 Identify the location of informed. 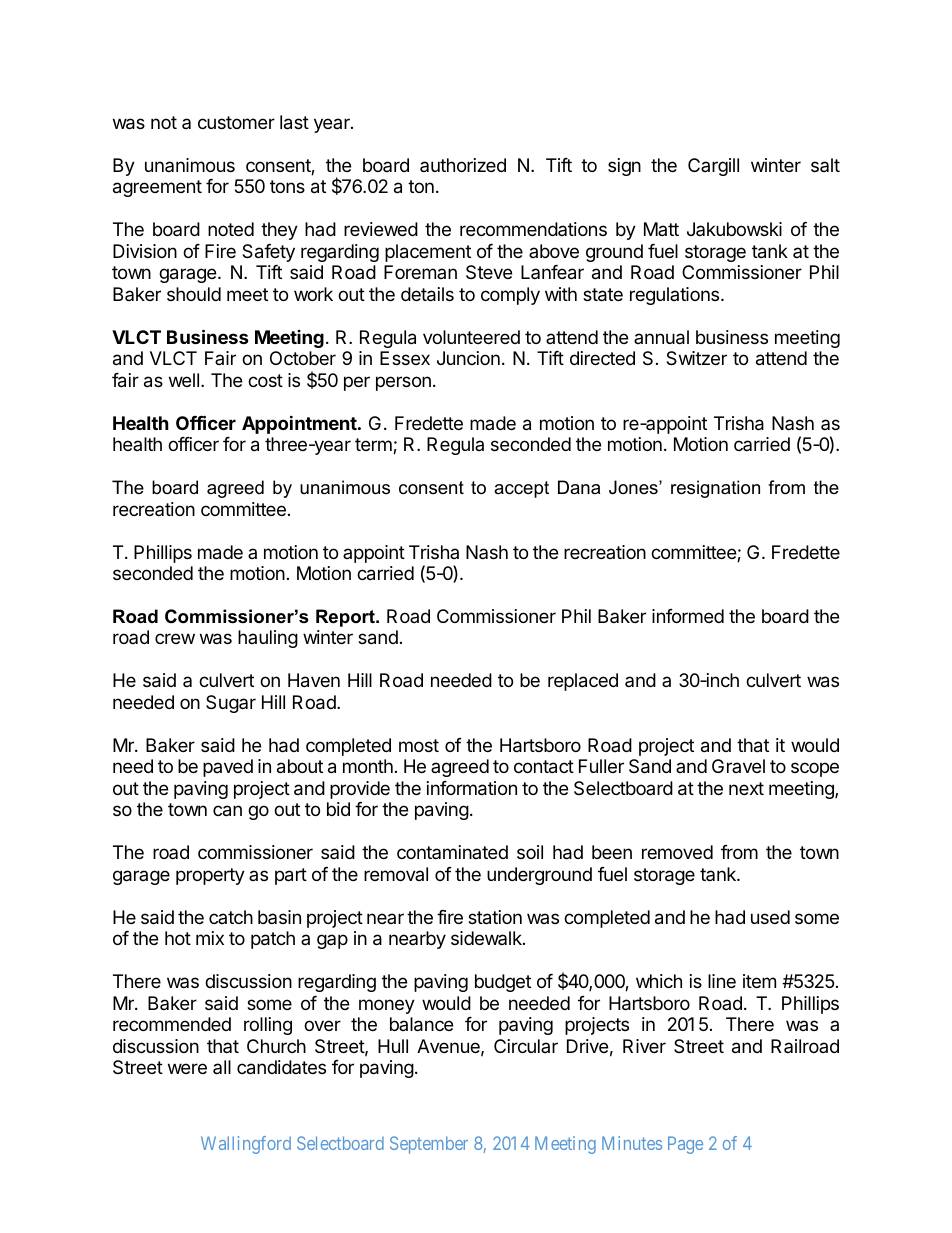
(688, 616).
